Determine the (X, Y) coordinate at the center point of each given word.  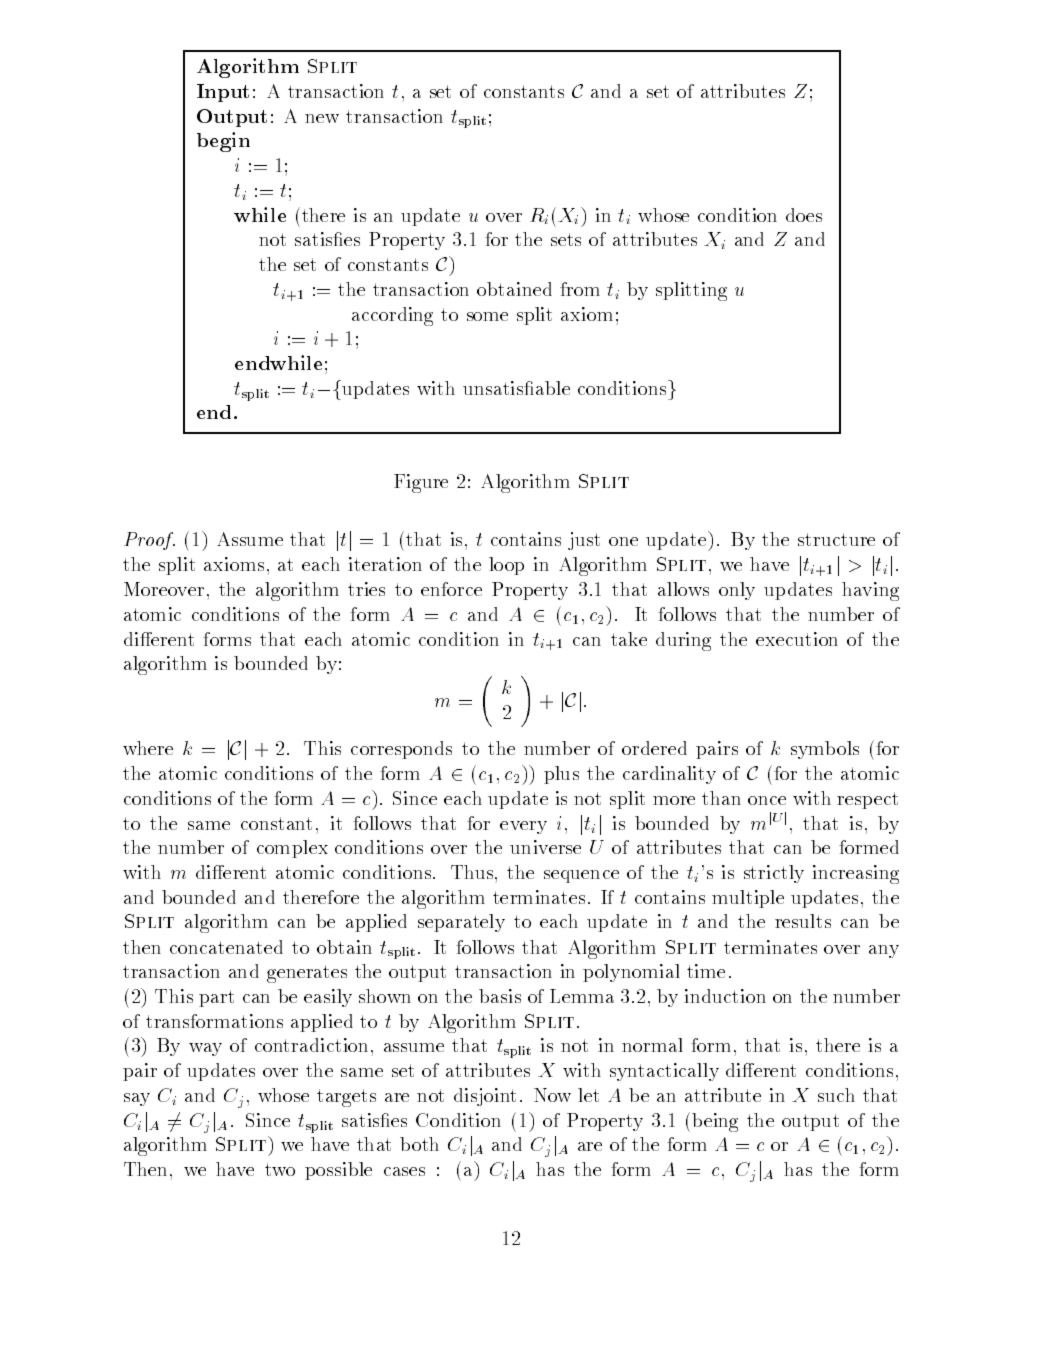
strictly (774, 874)
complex (292, 849)
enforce (451, 589)
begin (223, 142)
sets (566, 239)
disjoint (485, 1097)
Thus (472, 872)
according (392, 316)
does (804, 215)
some (487, 316)
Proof (149, 541)
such (836, 1095)
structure (836, 539)
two (280, 1169)
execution (797, 639)
